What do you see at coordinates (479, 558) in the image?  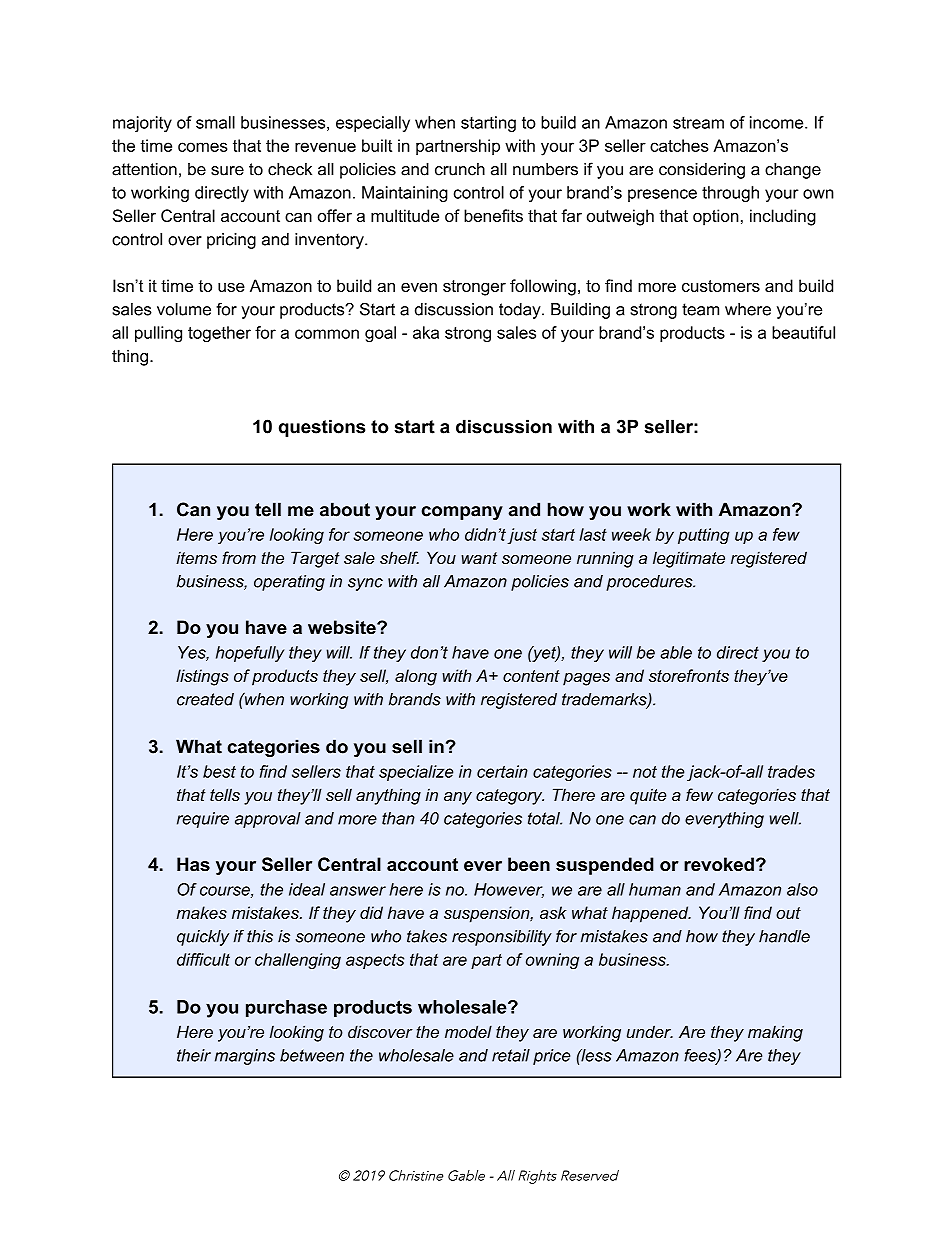 I see `want` at bounding box center [479, 558].
